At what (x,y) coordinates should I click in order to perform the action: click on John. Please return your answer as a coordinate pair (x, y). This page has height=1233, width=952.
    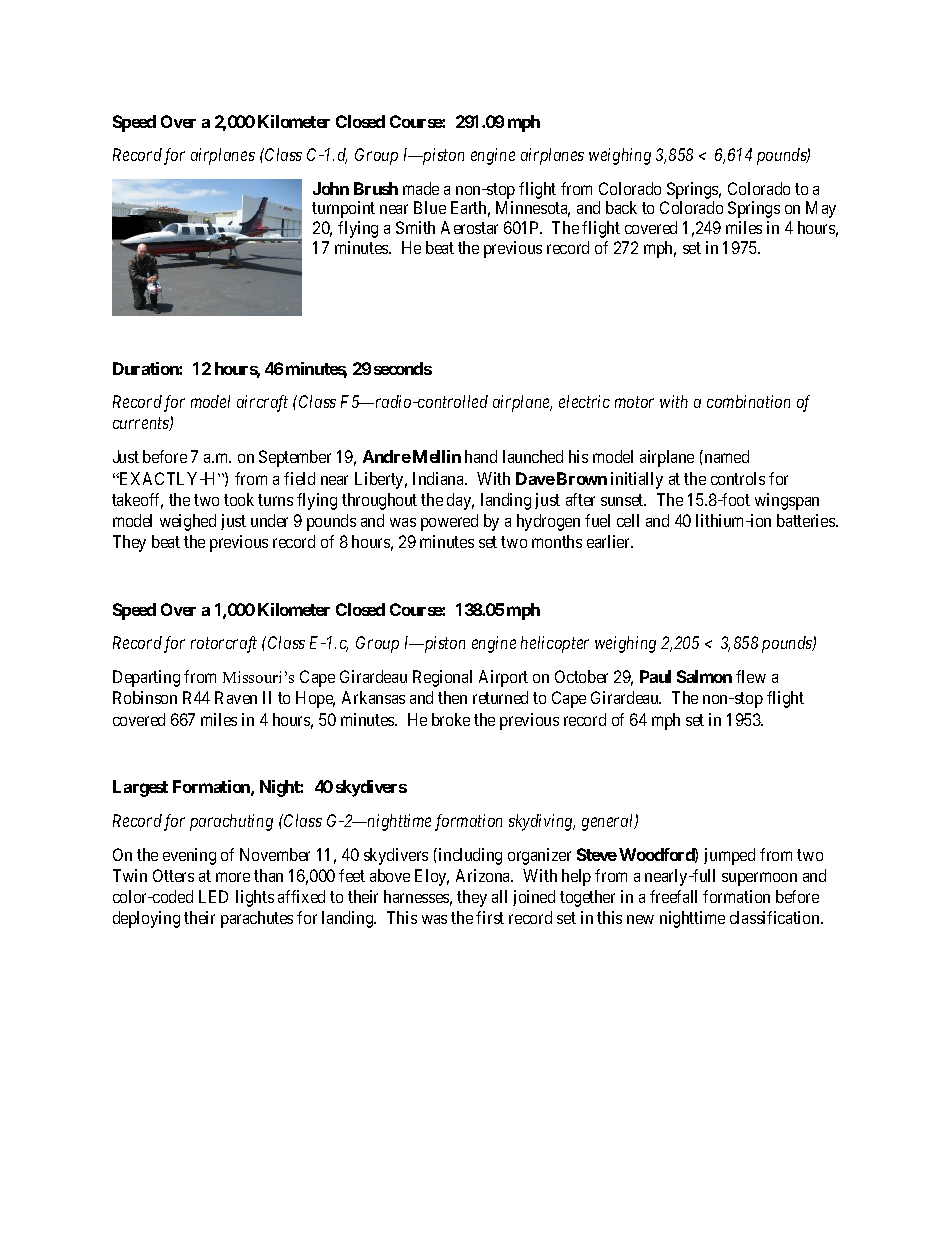
    Looking at the image, I should click on (331, 188).
